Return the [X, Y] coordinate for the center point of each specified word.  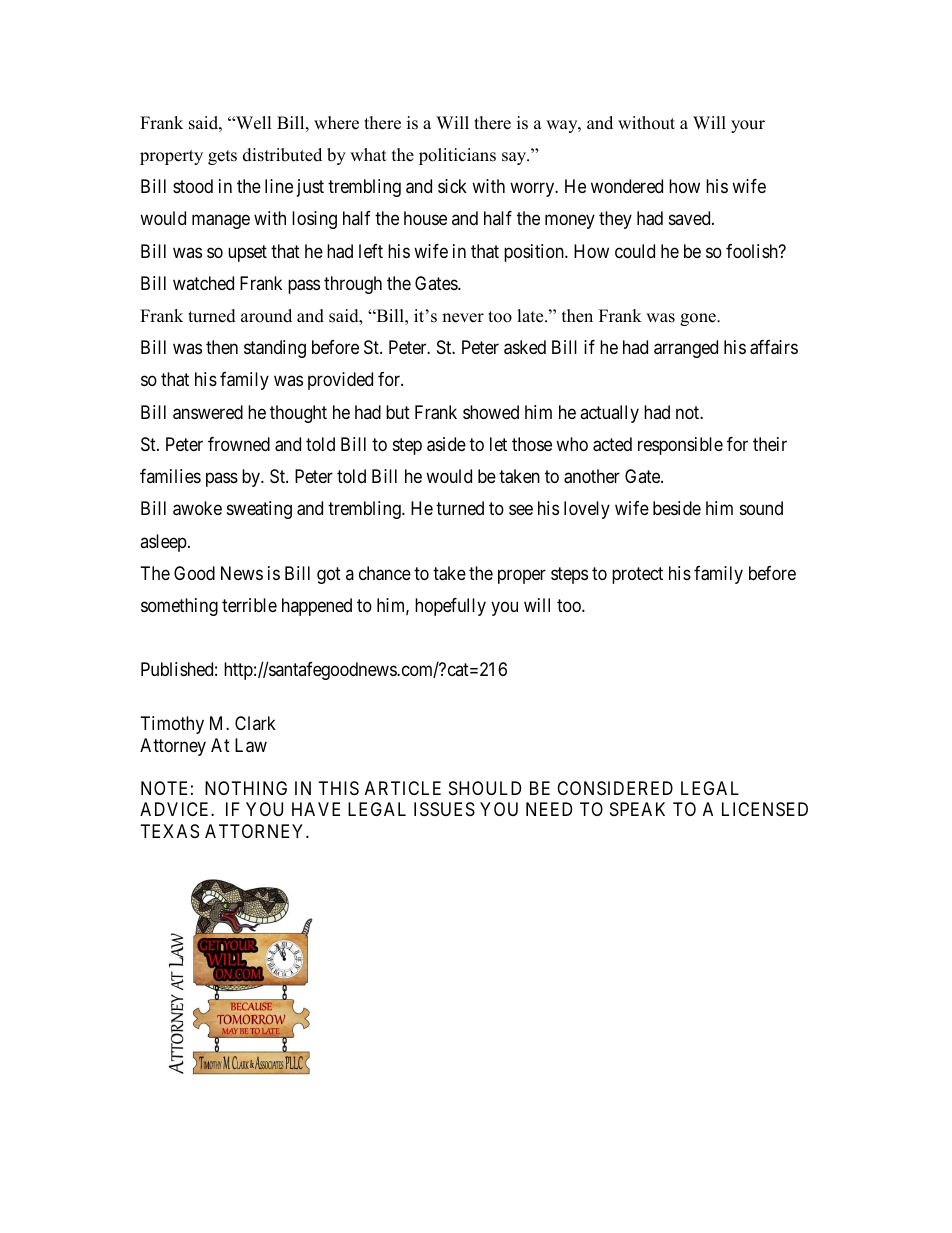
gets [222, 157]
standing [275, 349]
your [748, 126]
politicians [457, 156]
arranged [686, 349]
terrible [249, 605]
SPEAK [637, 809]
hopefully [450, 607]
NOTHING [246, 788]
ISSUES [444, 809]
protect [637, 575]
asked [525, 347]
